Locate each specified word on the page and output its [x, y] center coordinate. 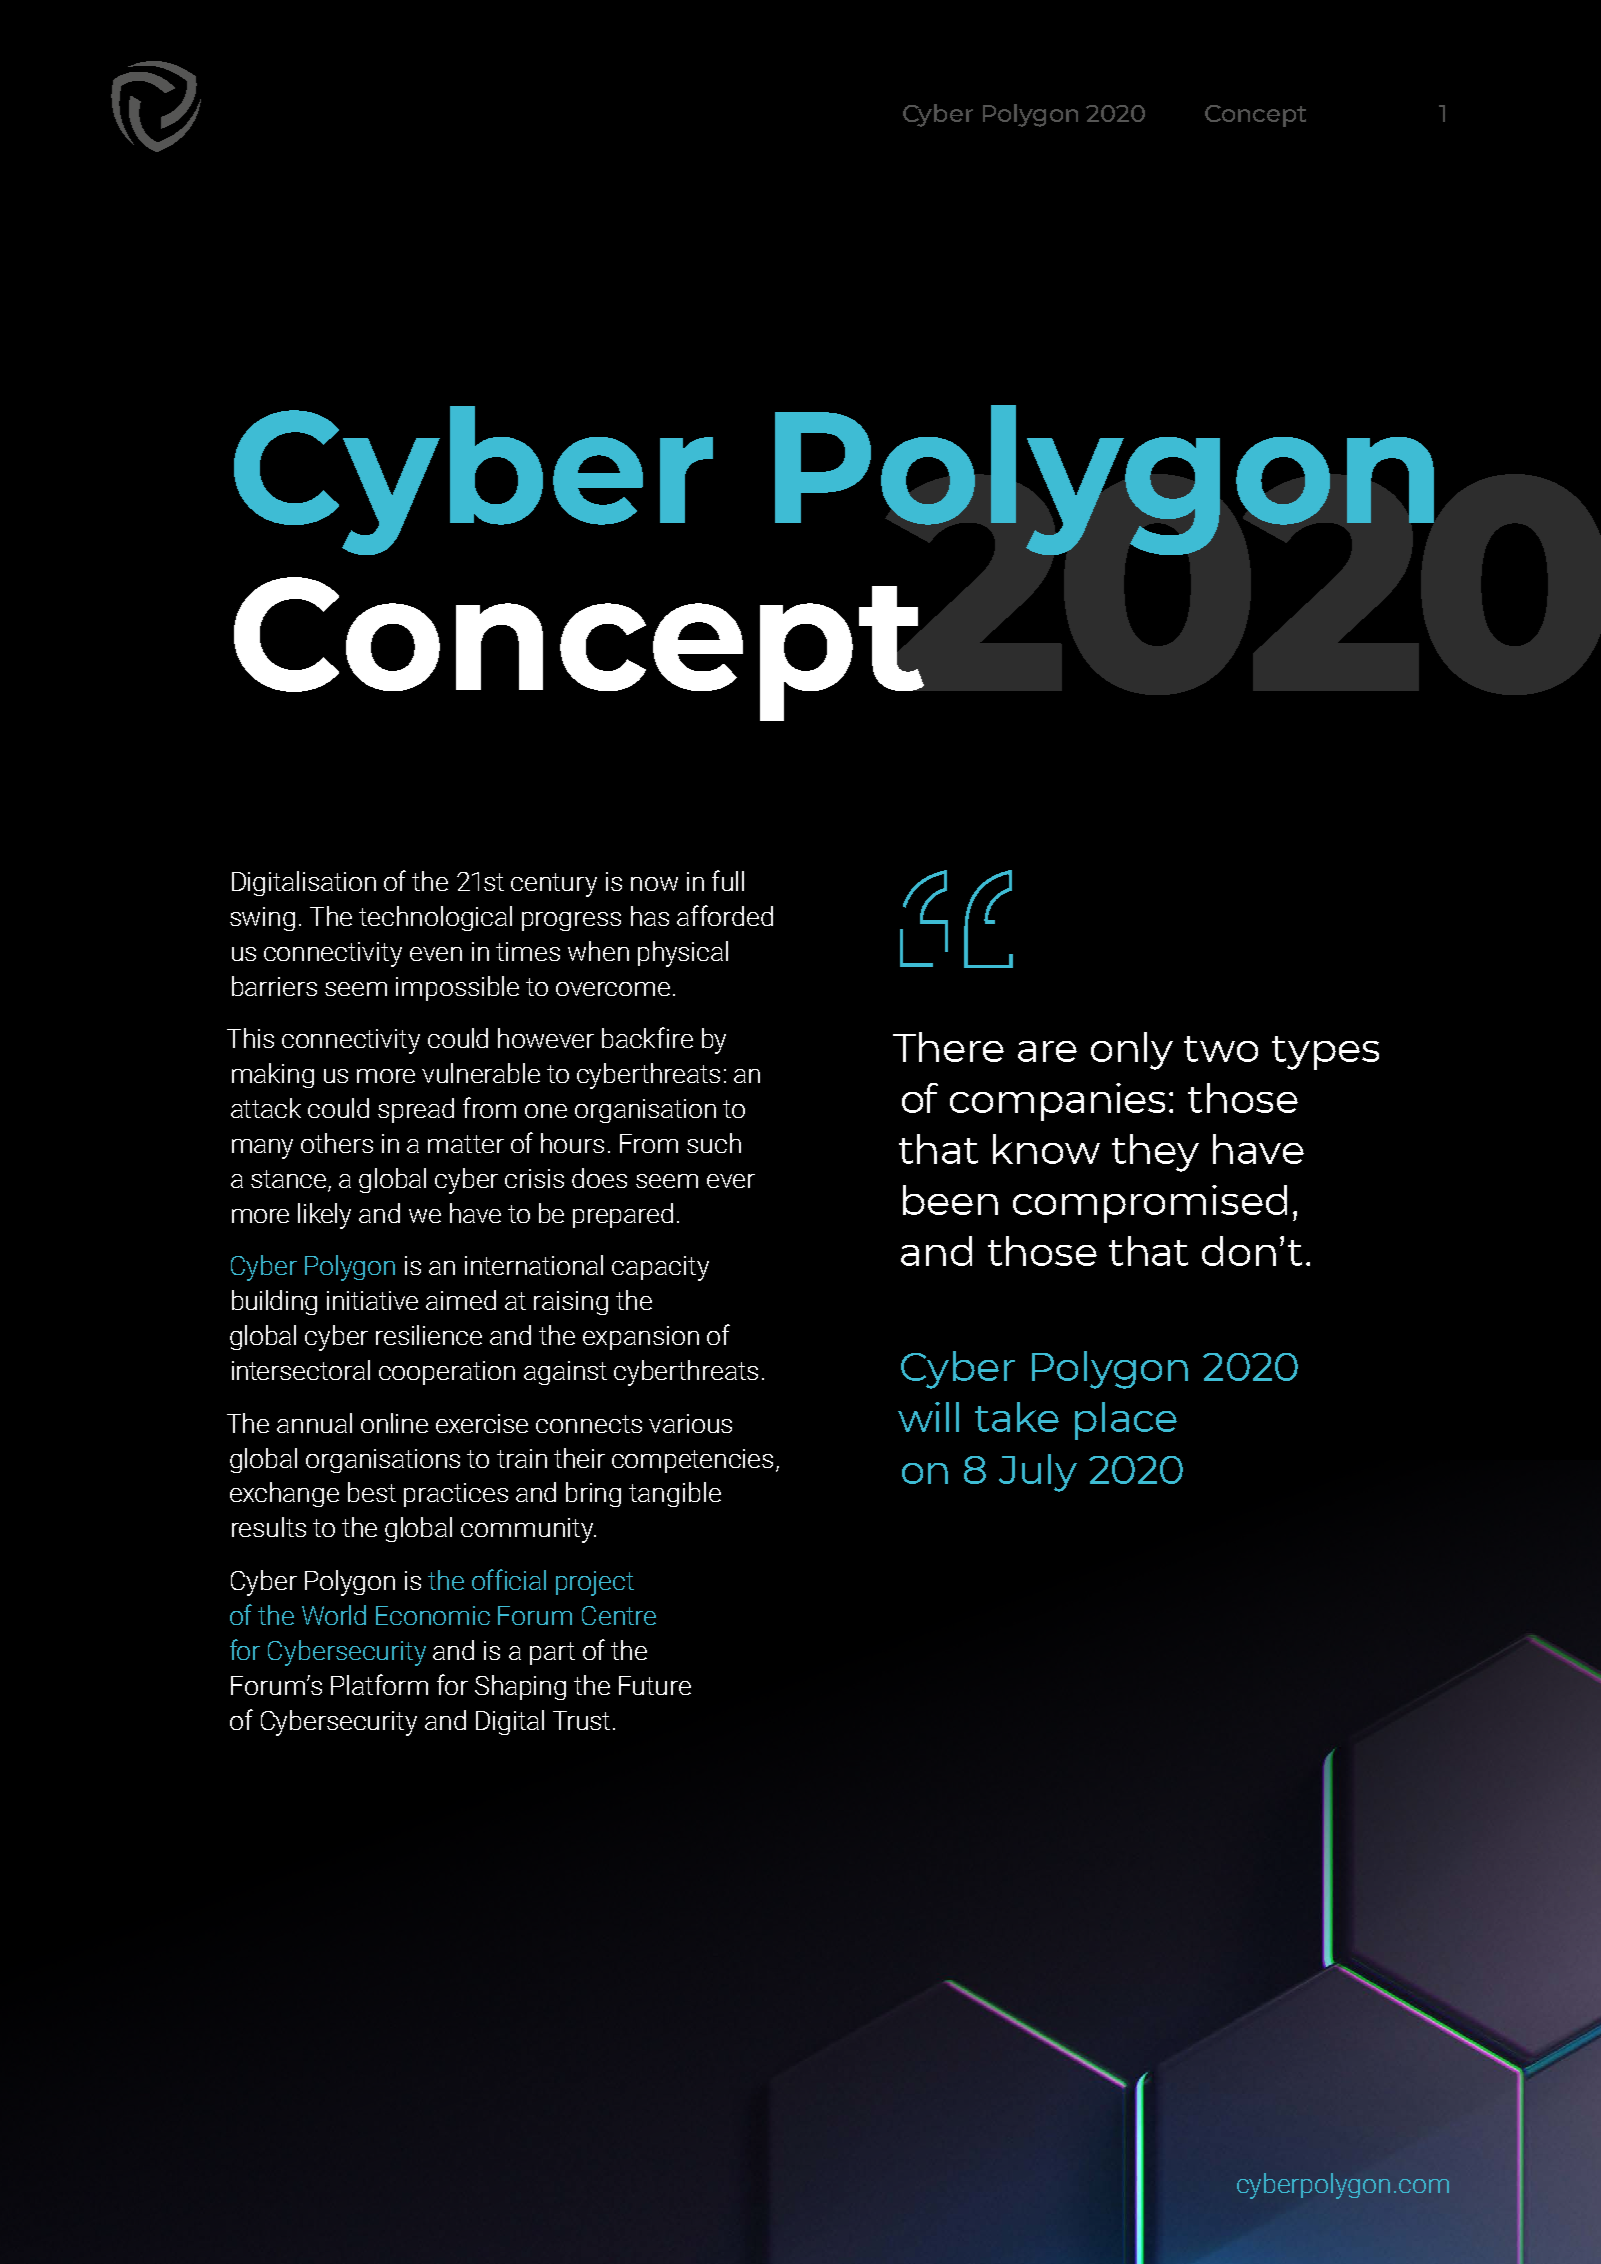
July [1038, 1473]
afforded [725, 915]
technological [435, 918]
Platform [379, 1684]
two [1221, 1049]
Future [655, 1685]
